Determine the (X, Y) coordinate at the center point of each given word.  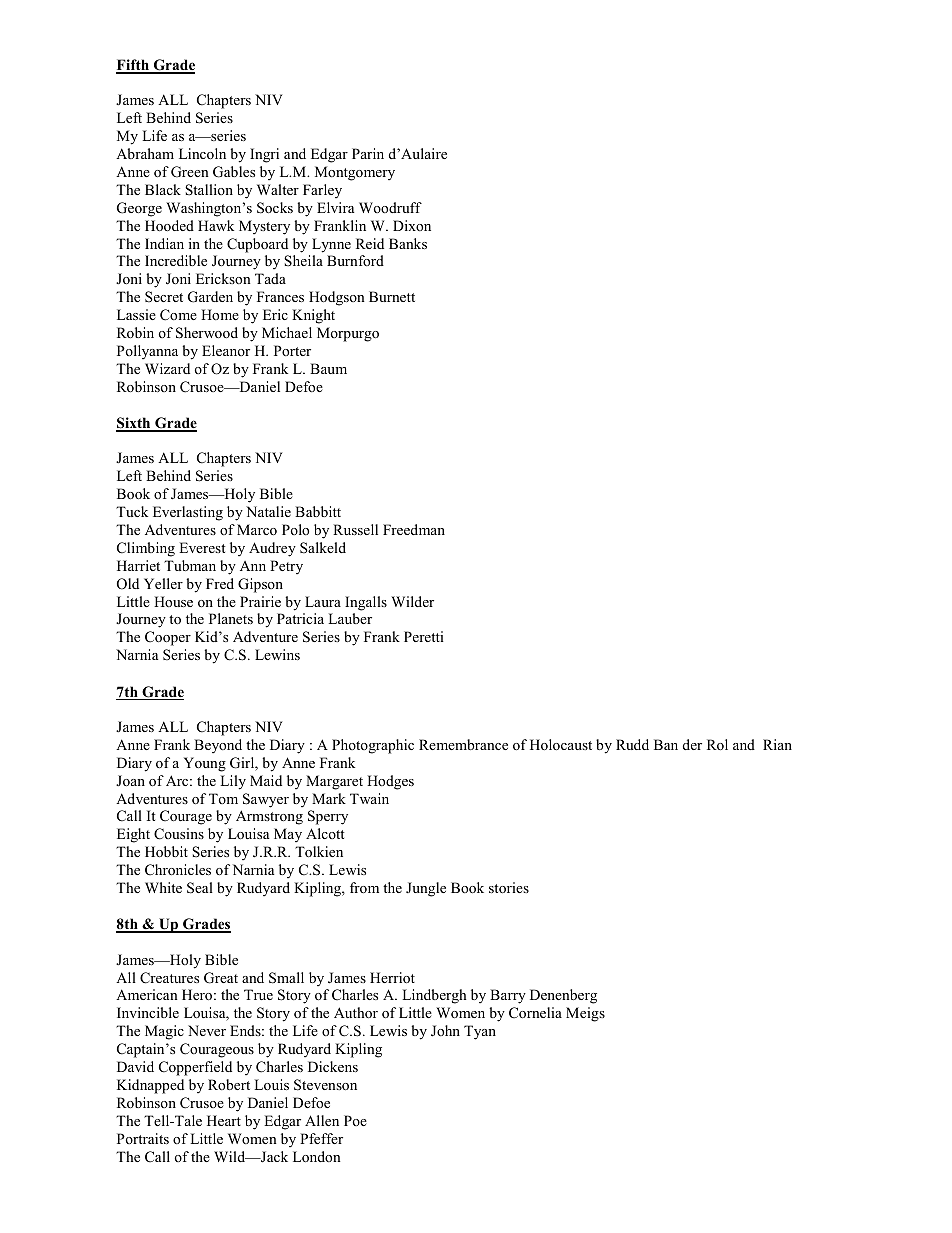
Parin (368, 153)
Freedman (414, 529)
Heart (224, 1120)
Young (205, 764)
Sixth (134, 424)
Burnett (392, 296)
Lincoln (202, 153)
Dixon (412, 225)
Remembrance (463, 744)
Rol (717, 744)
